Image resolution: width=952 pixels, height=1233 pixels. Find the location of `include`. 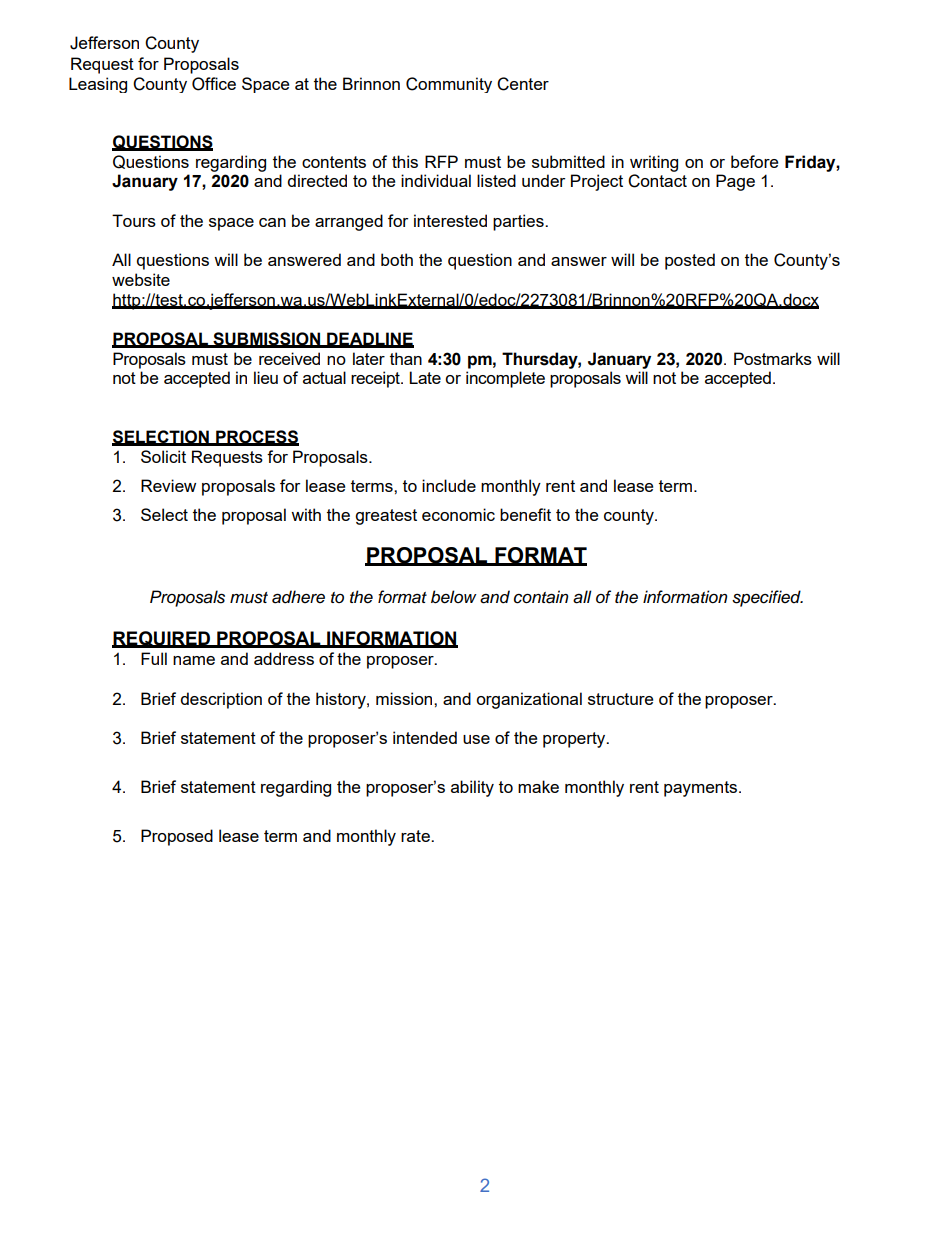

include is located at coordinates (449, 485).
